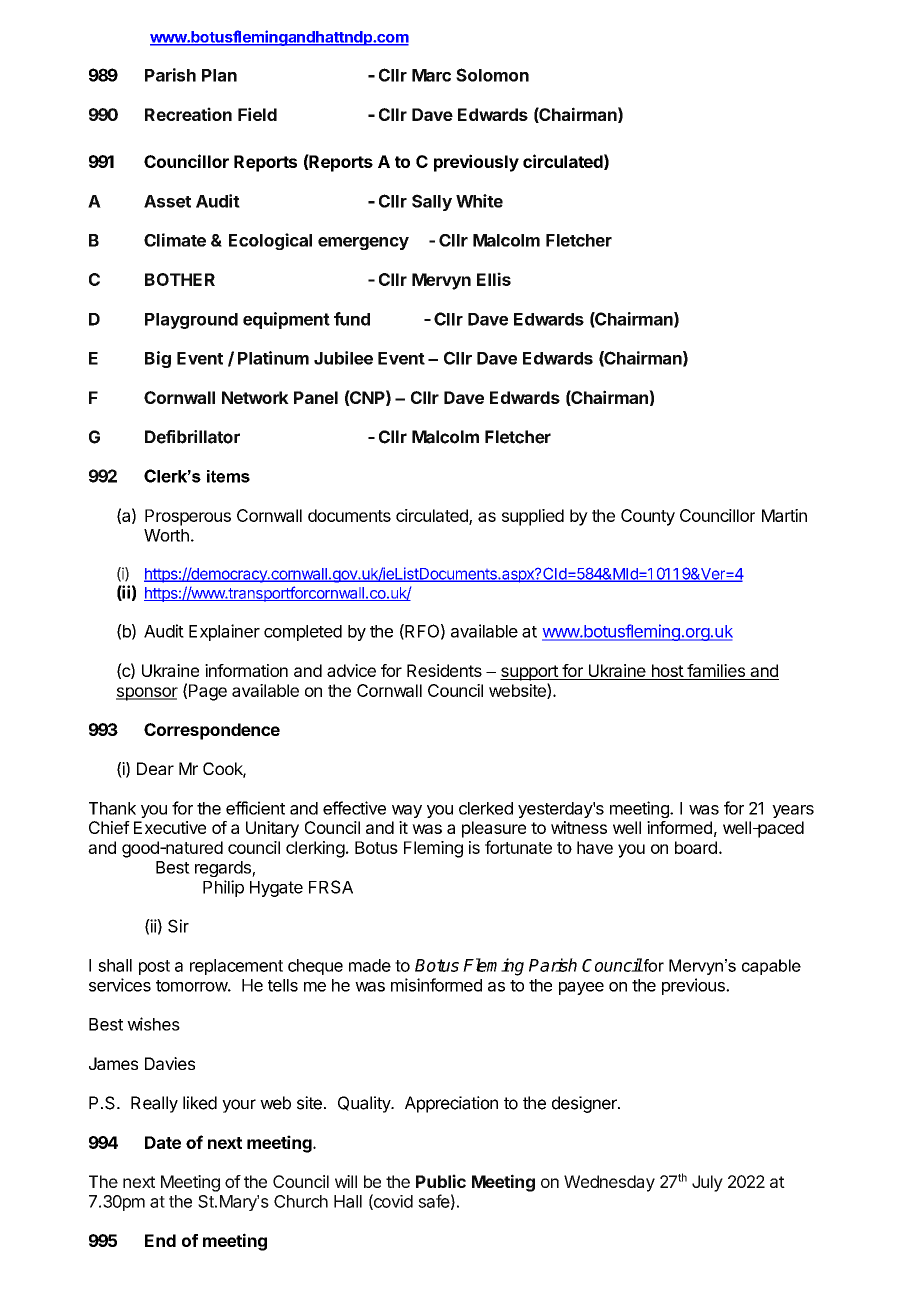 This screenshot has width=924, height=1308. What do you see at coordinates (431, 75) in the screenshot?
I see `Marc` at bounding box center [431, 75].
